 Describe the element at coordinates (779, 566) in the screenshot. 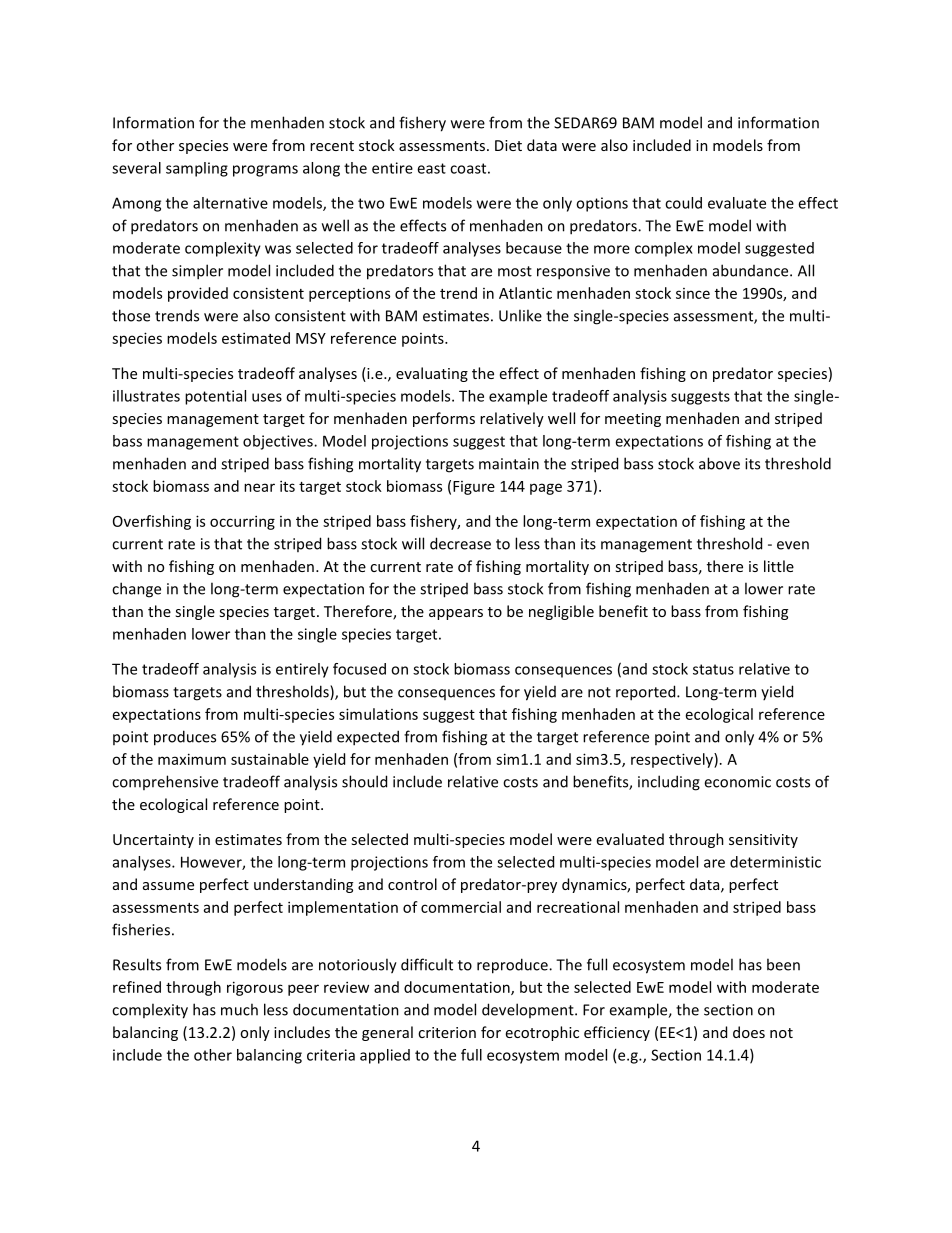

I see `little` at that location.
